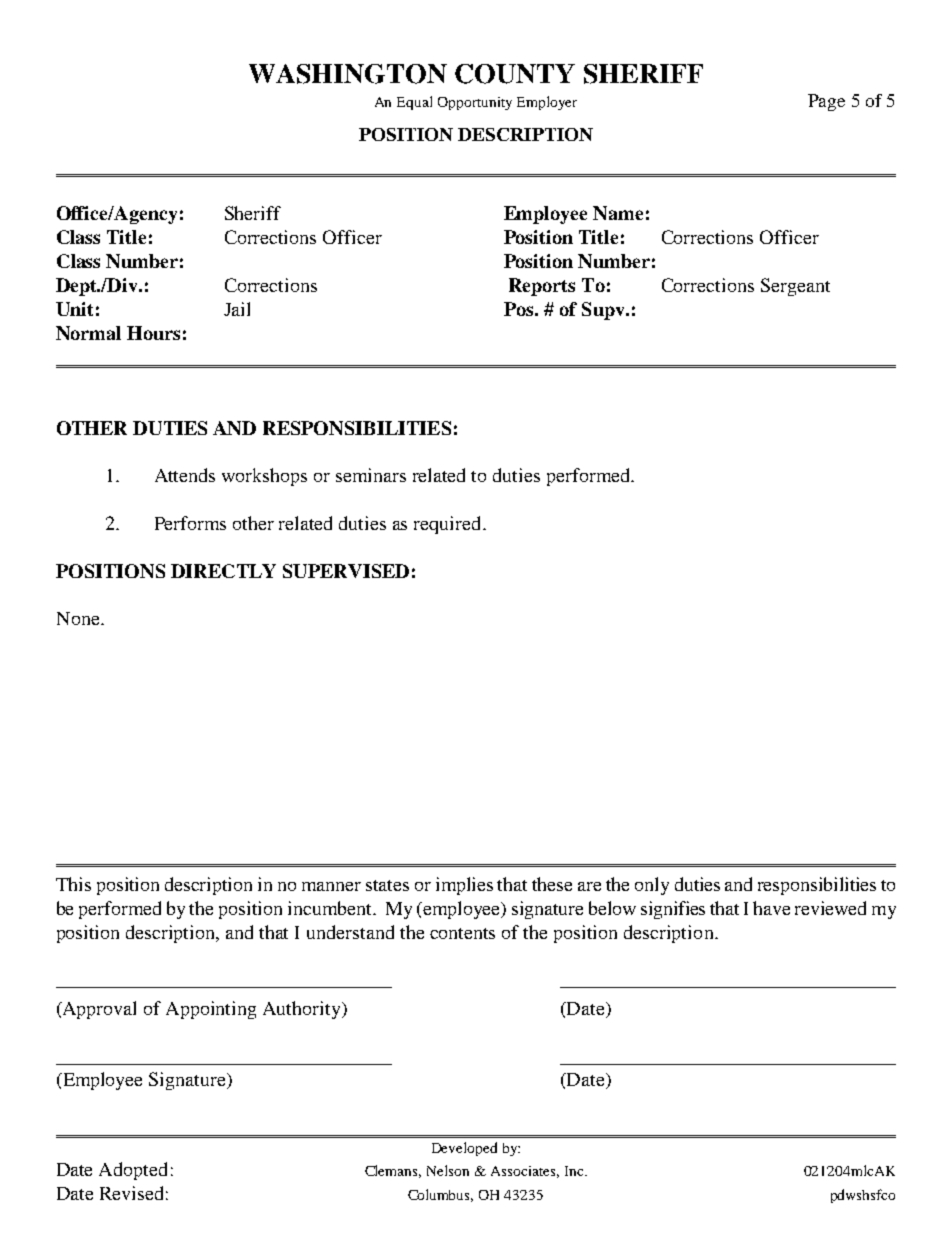  I want to click on WASHINGTON, so click(348, 74).
